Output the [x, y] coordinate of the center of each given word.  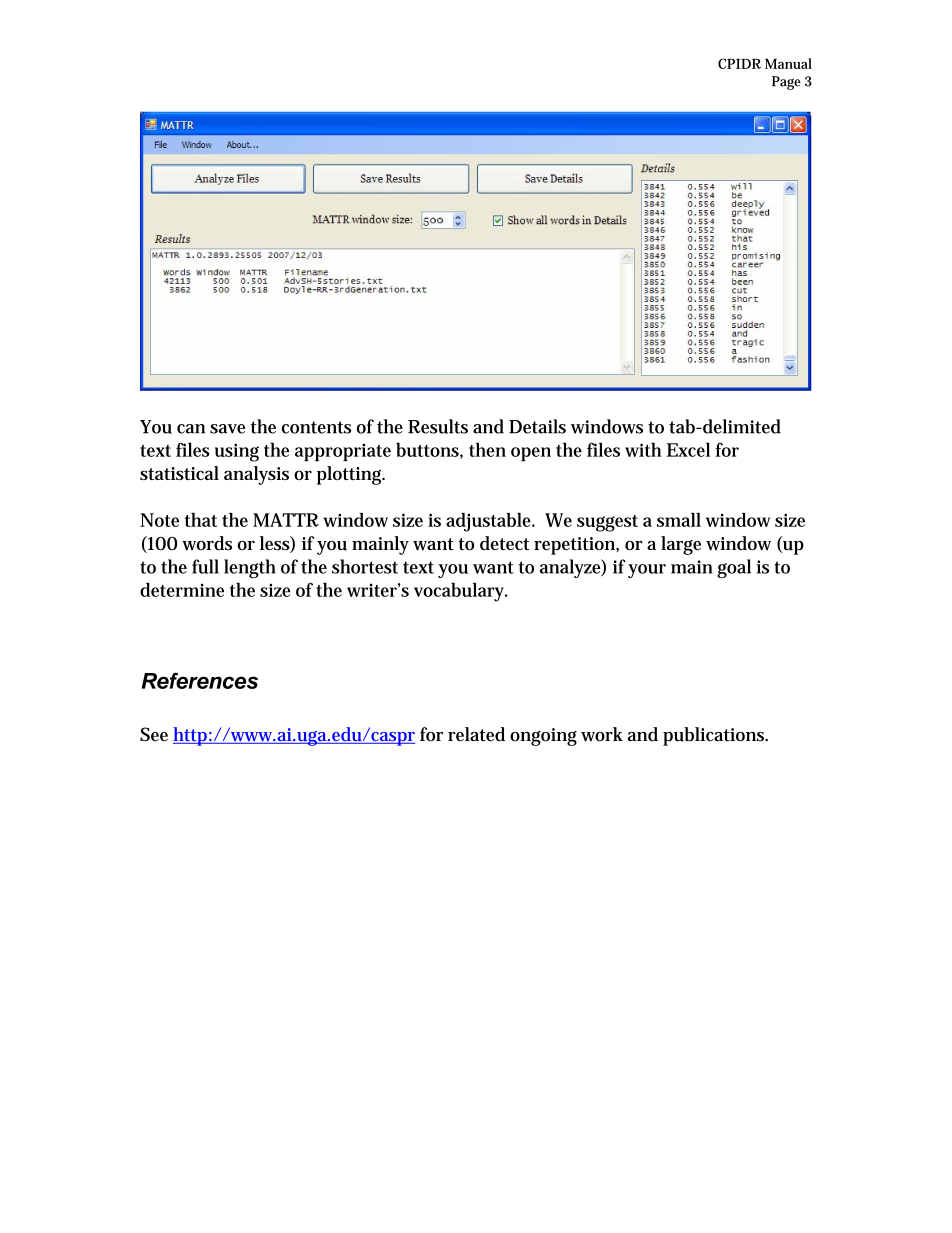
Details [537, 426]
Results [438, 426]
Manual [788, 63]
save [227, 429]
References [200, 680]
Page [786, 83]
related [476, 734]
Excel [688, 449]
